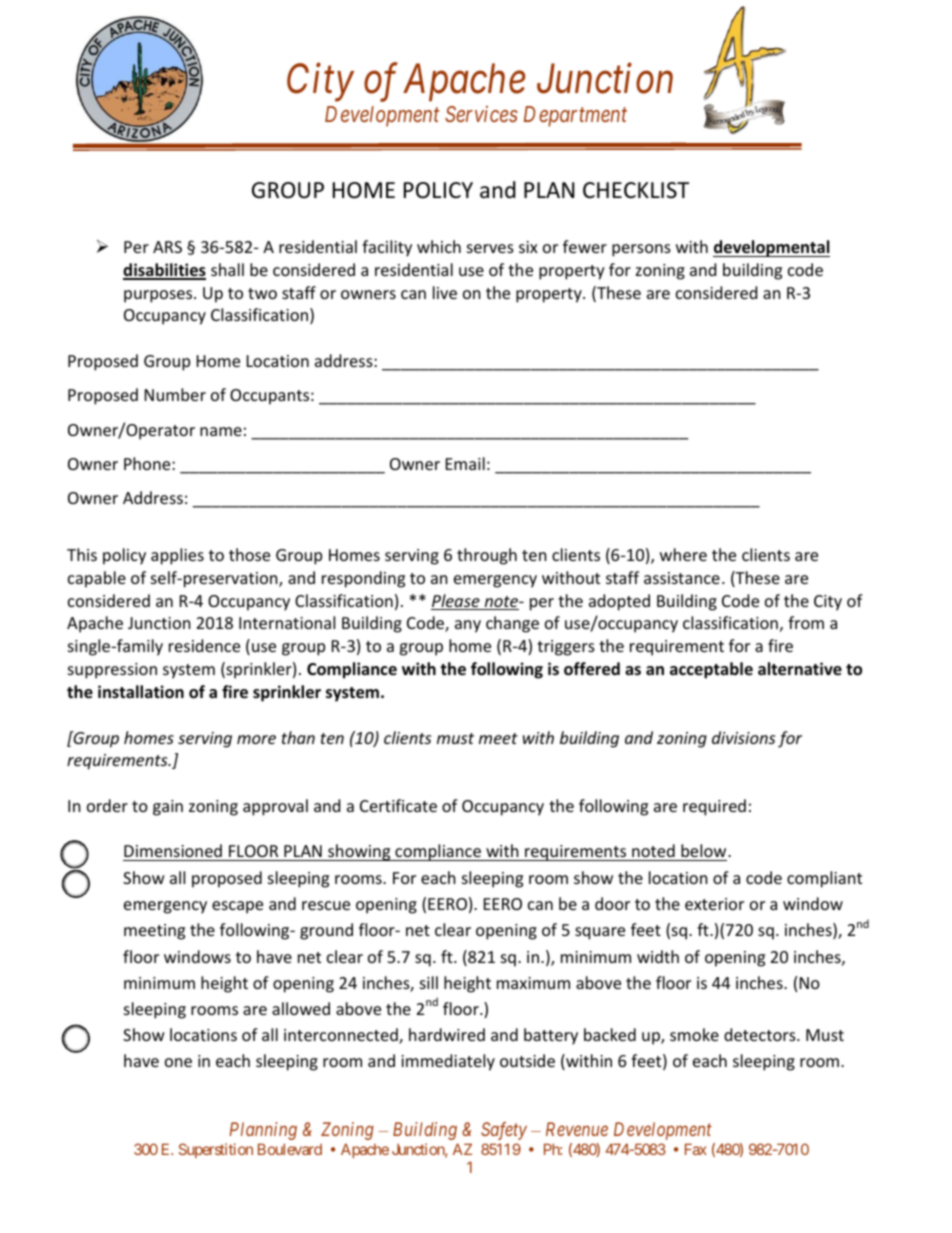 The width and height of the screenshot is (952, 1233). I want to click on name, so click(221, 431).
